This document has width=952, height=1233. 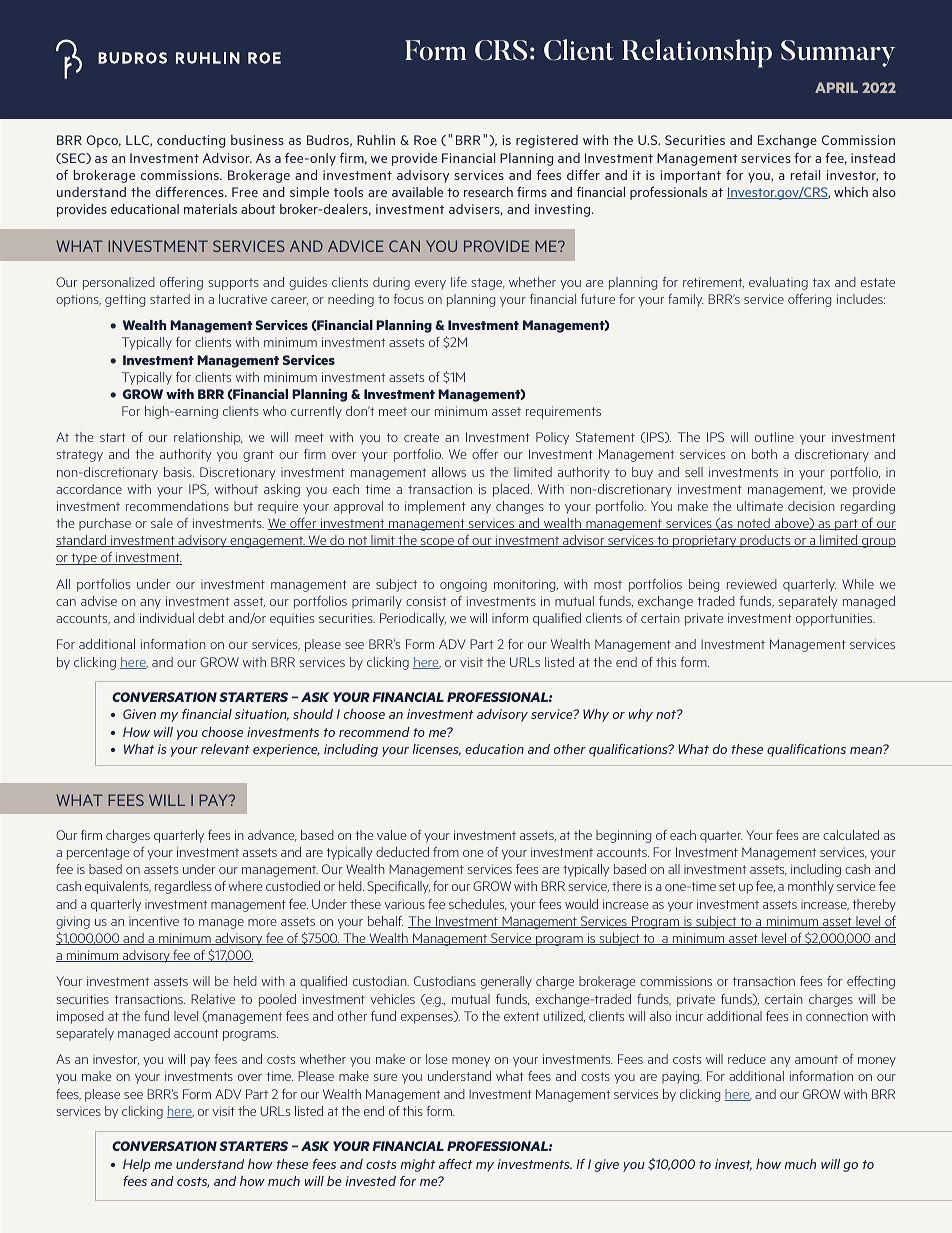 I want to click on relevant, so click(x=225, y=749).
